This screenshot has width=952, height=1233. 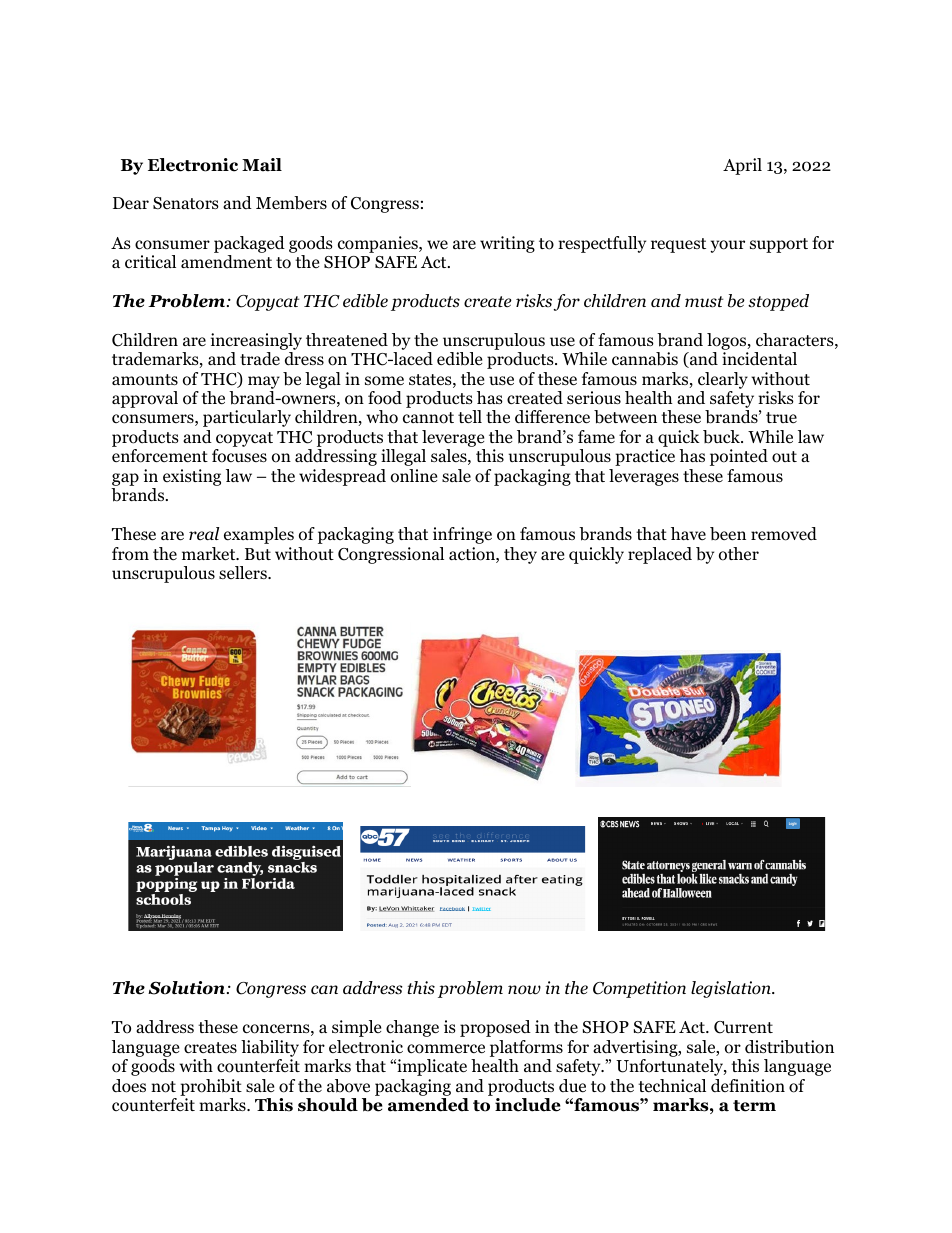 What do you see at coordinates (723, 437) in the screenshot?
I see `buck` at bounding box center [723, 437].
